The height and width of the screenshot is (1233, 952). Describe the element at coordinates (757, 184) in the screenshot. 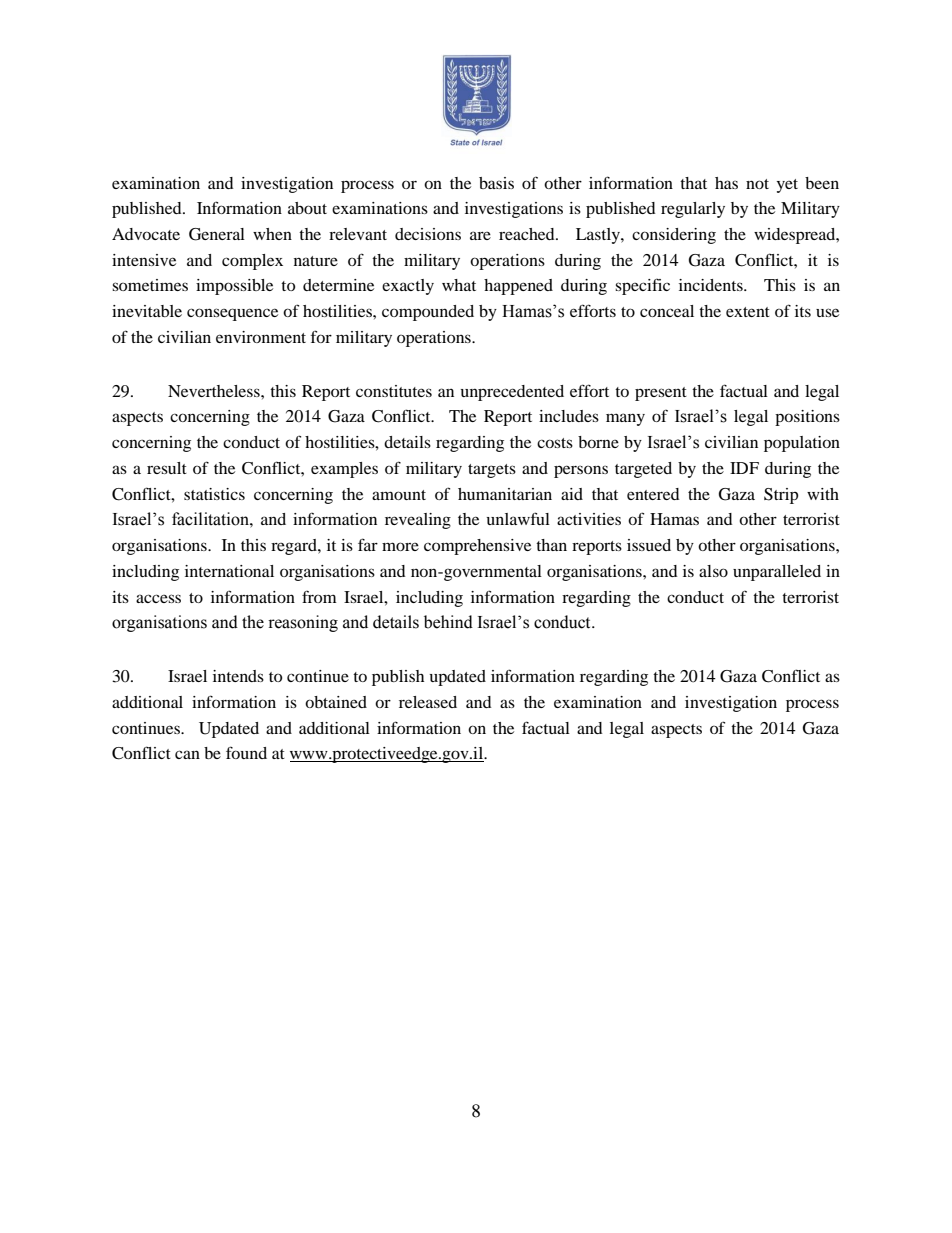

I see `not` at that location.
